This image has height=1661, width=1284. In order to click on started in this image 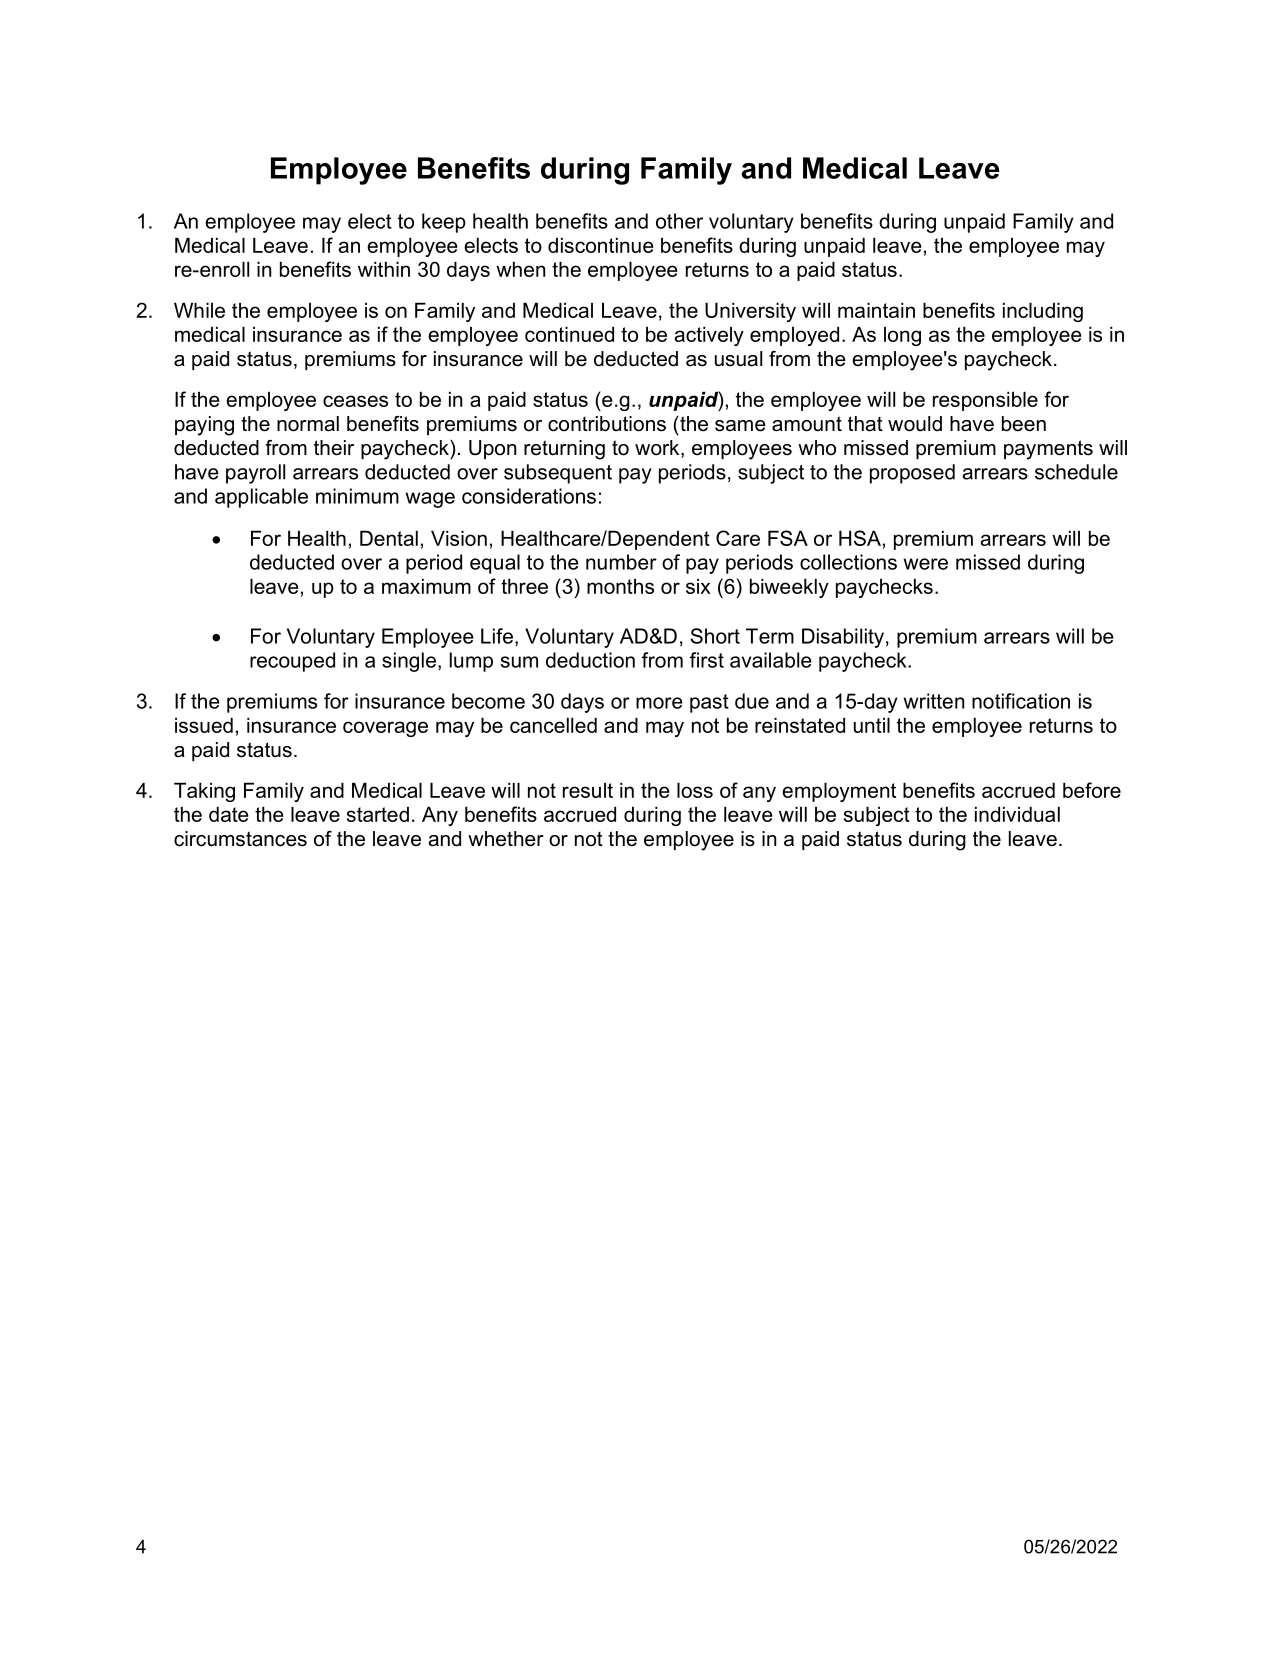, I will do `click(378, 814)`.
